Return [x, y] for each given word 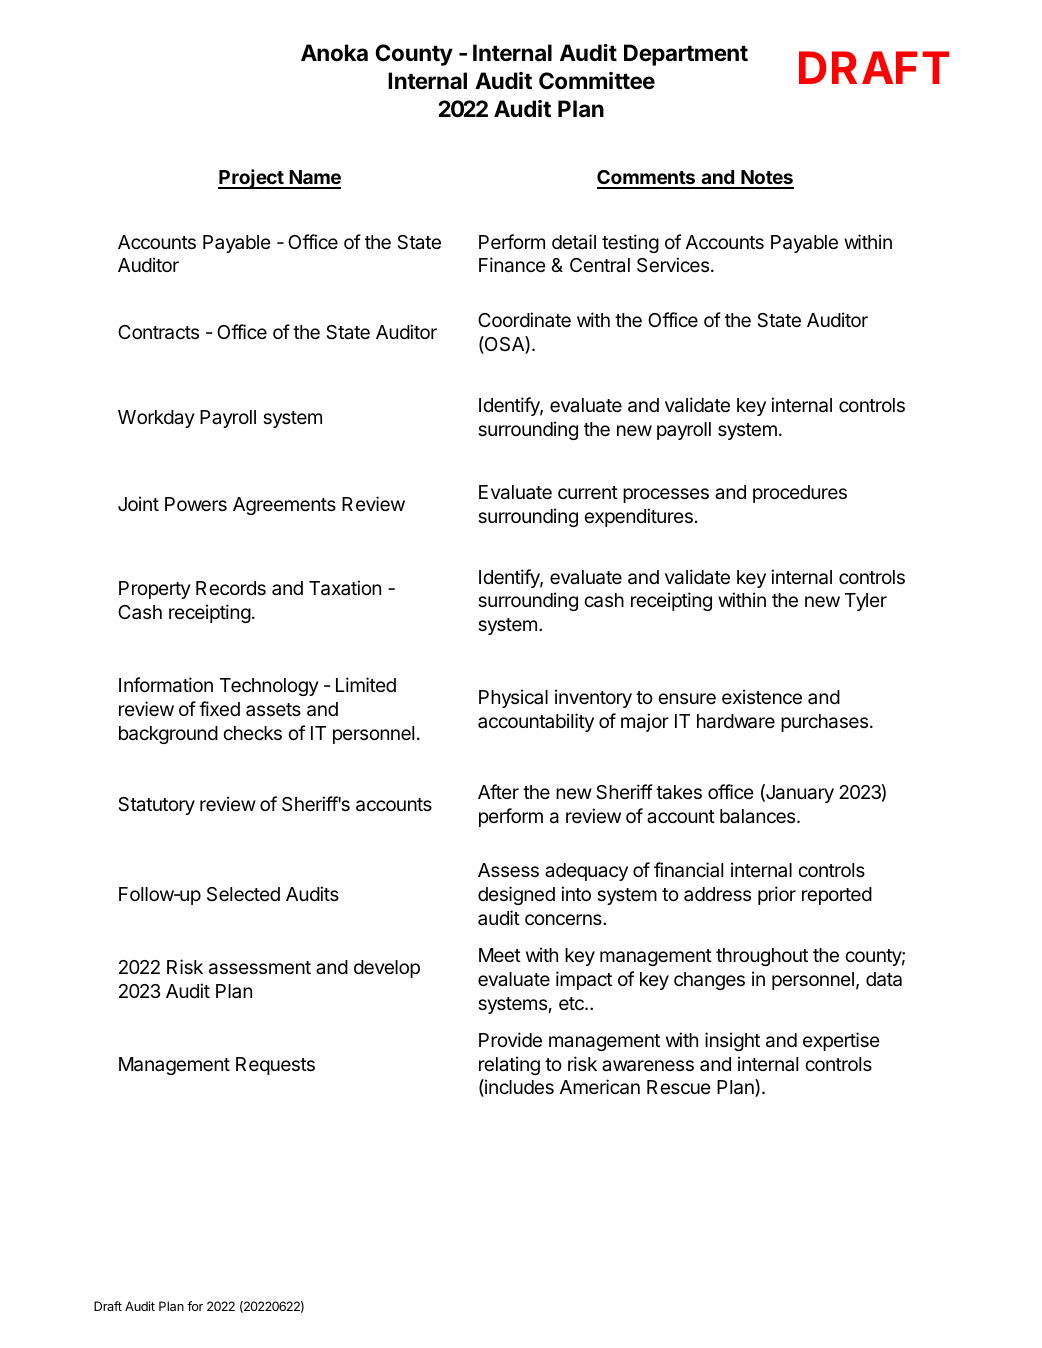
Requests [275, 1066]
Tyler [866, 602]
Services [673, 264]
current [588, 492]
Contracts [158, 332]
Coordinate [524, 319]
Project [252, 179]
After [498, 791]
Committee [597, 81]
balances [759, 816]
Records [231, 588]
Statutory [156, 806]
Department [686, 55]
